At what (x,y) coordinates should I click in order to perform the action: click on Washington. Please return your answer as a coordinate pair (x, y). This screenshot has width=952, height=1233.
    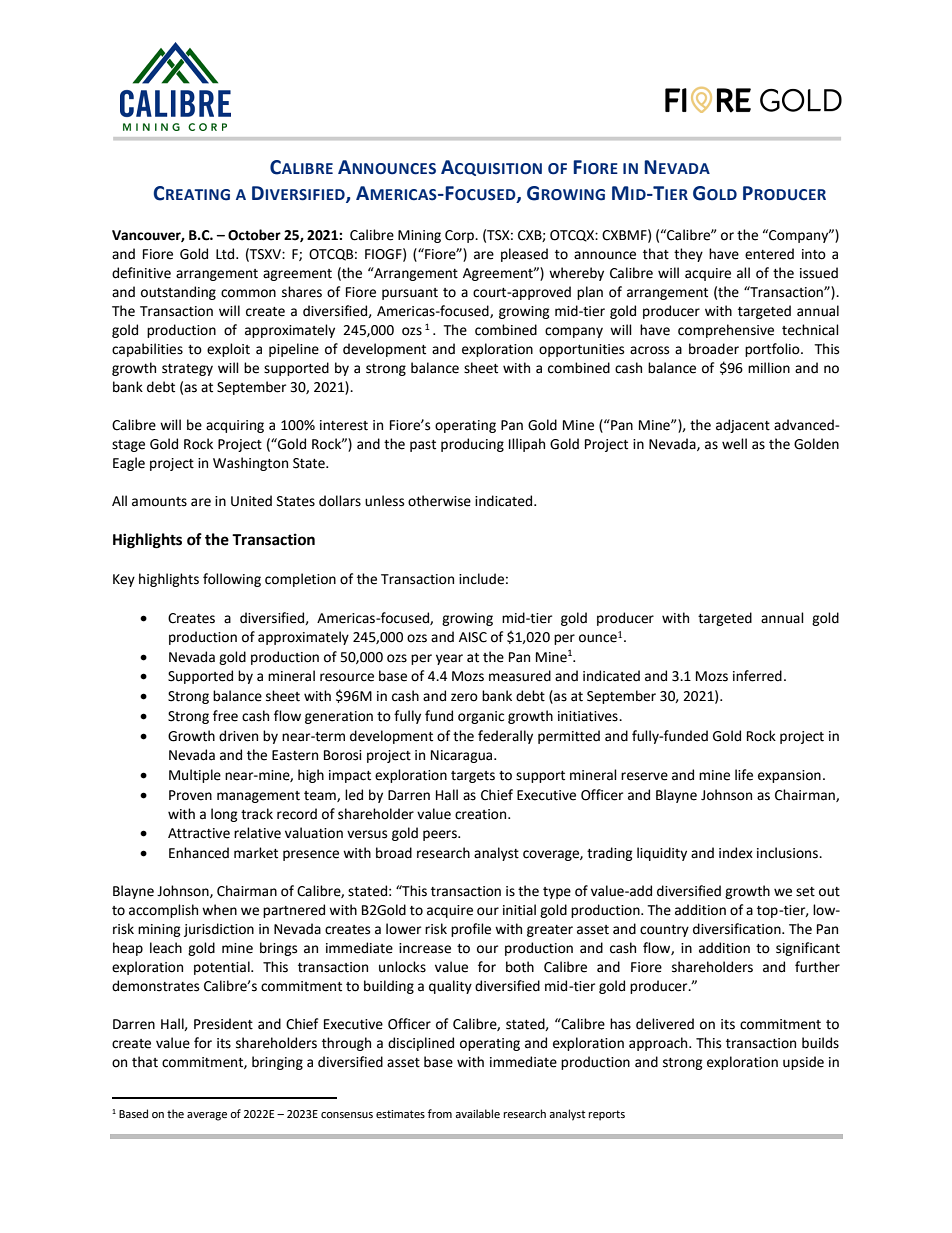
    Looking at the image, I should click on (250, 464).
